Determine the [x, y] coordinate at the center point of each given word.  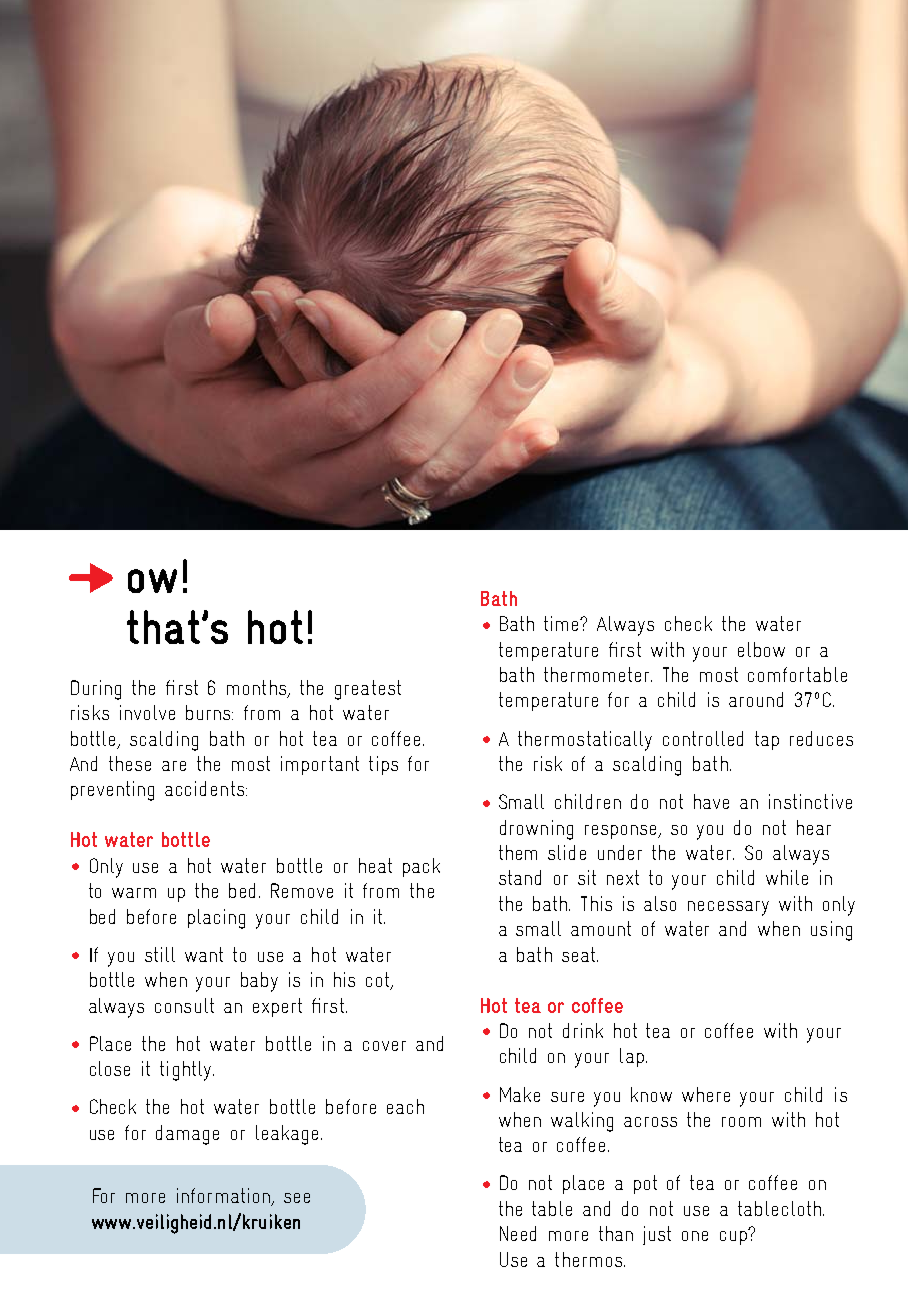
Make [520, 1094]
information [224, 1197]
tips [383, 765]
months [258, 688]
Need [518, 1233]
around [756, 699]
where [706, 1094]
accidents [206, 788]
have [711, 801]
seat [580, 954]
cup [734, 1237]
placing [216, 919]
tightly [187, 1071]
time [563, 623]
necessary [728, 908]
